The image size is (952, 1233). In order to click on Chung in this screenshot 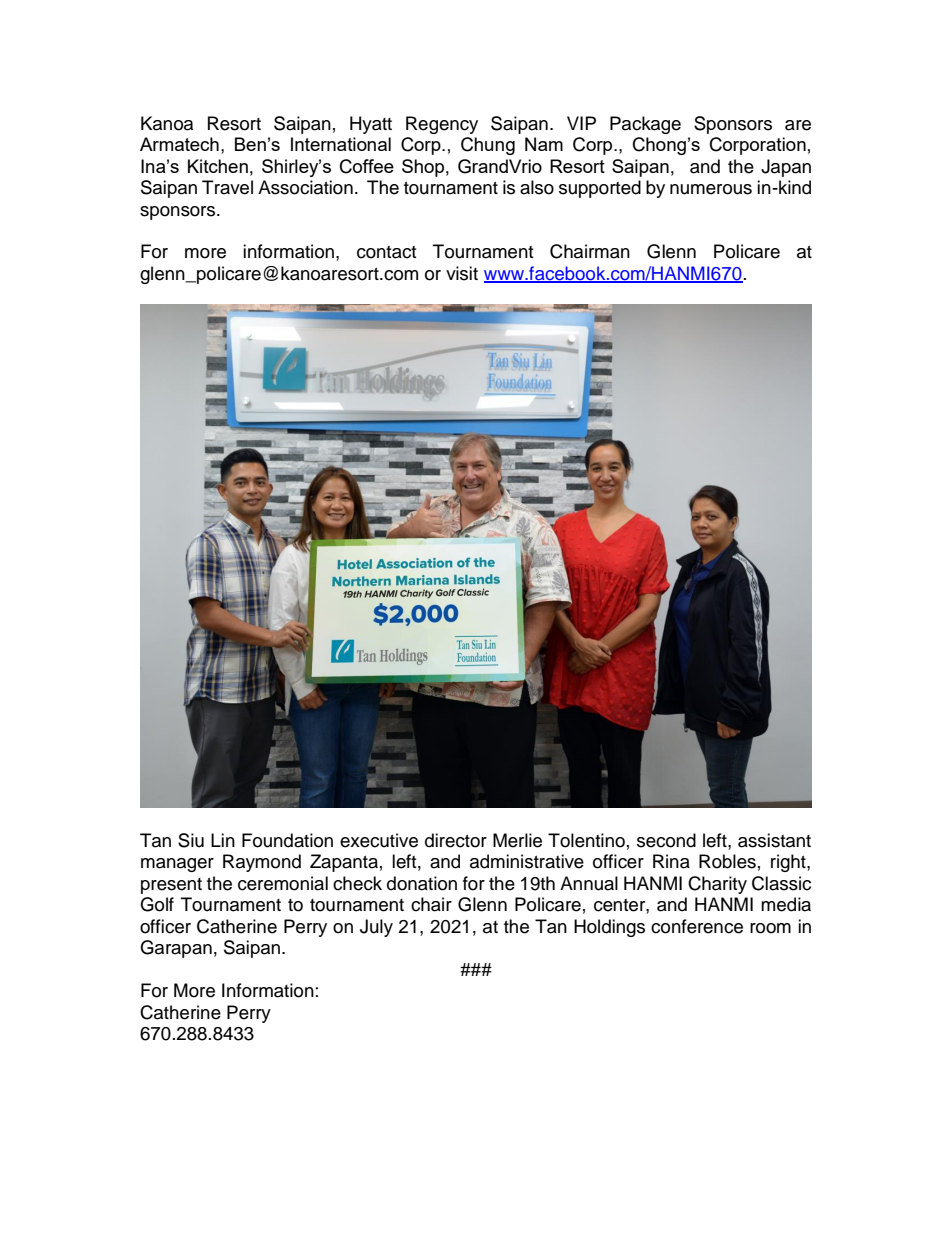, I will do `click(488, 146)`.
